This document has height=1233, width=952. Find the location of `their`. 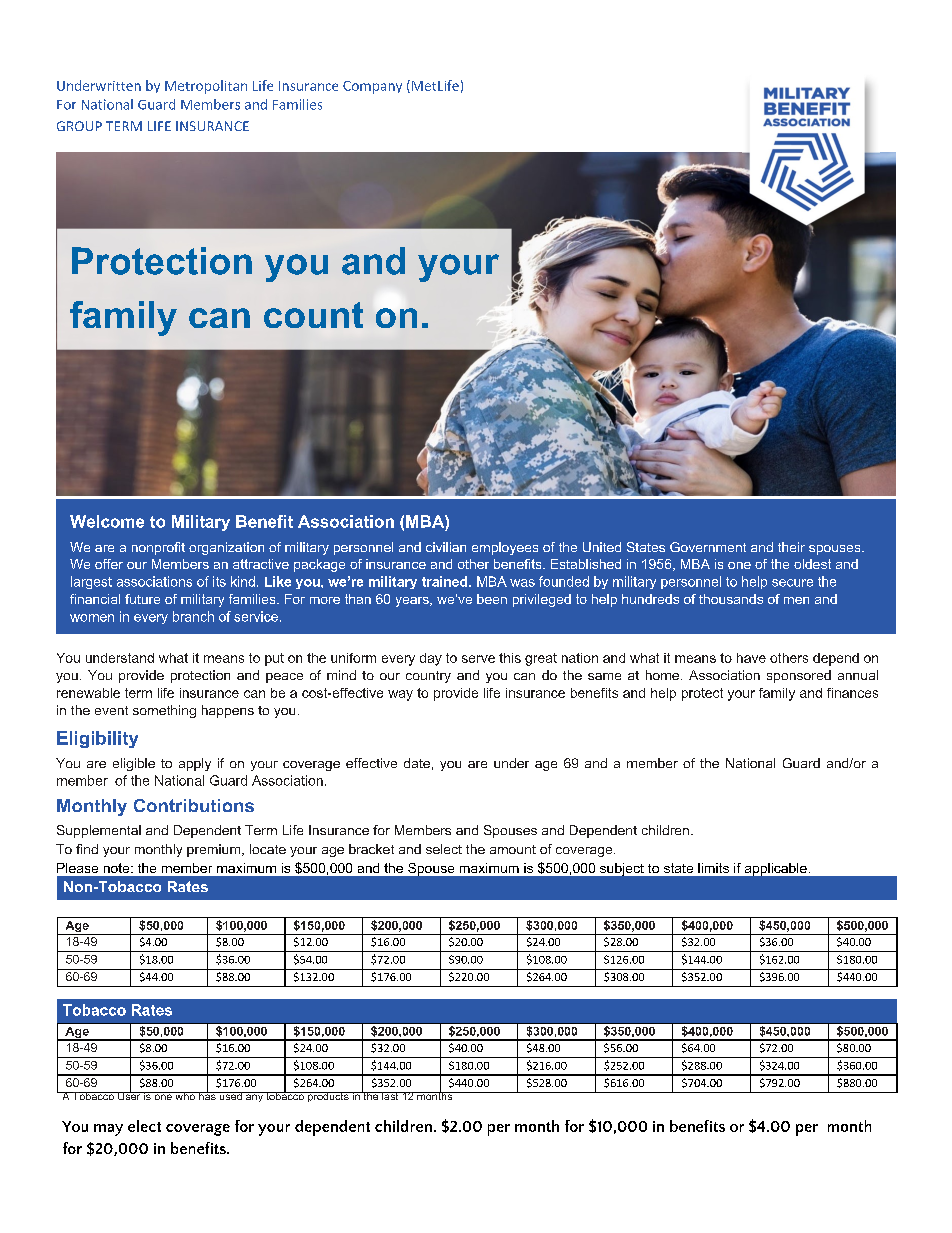

their is located at coordinates (791, 547).
